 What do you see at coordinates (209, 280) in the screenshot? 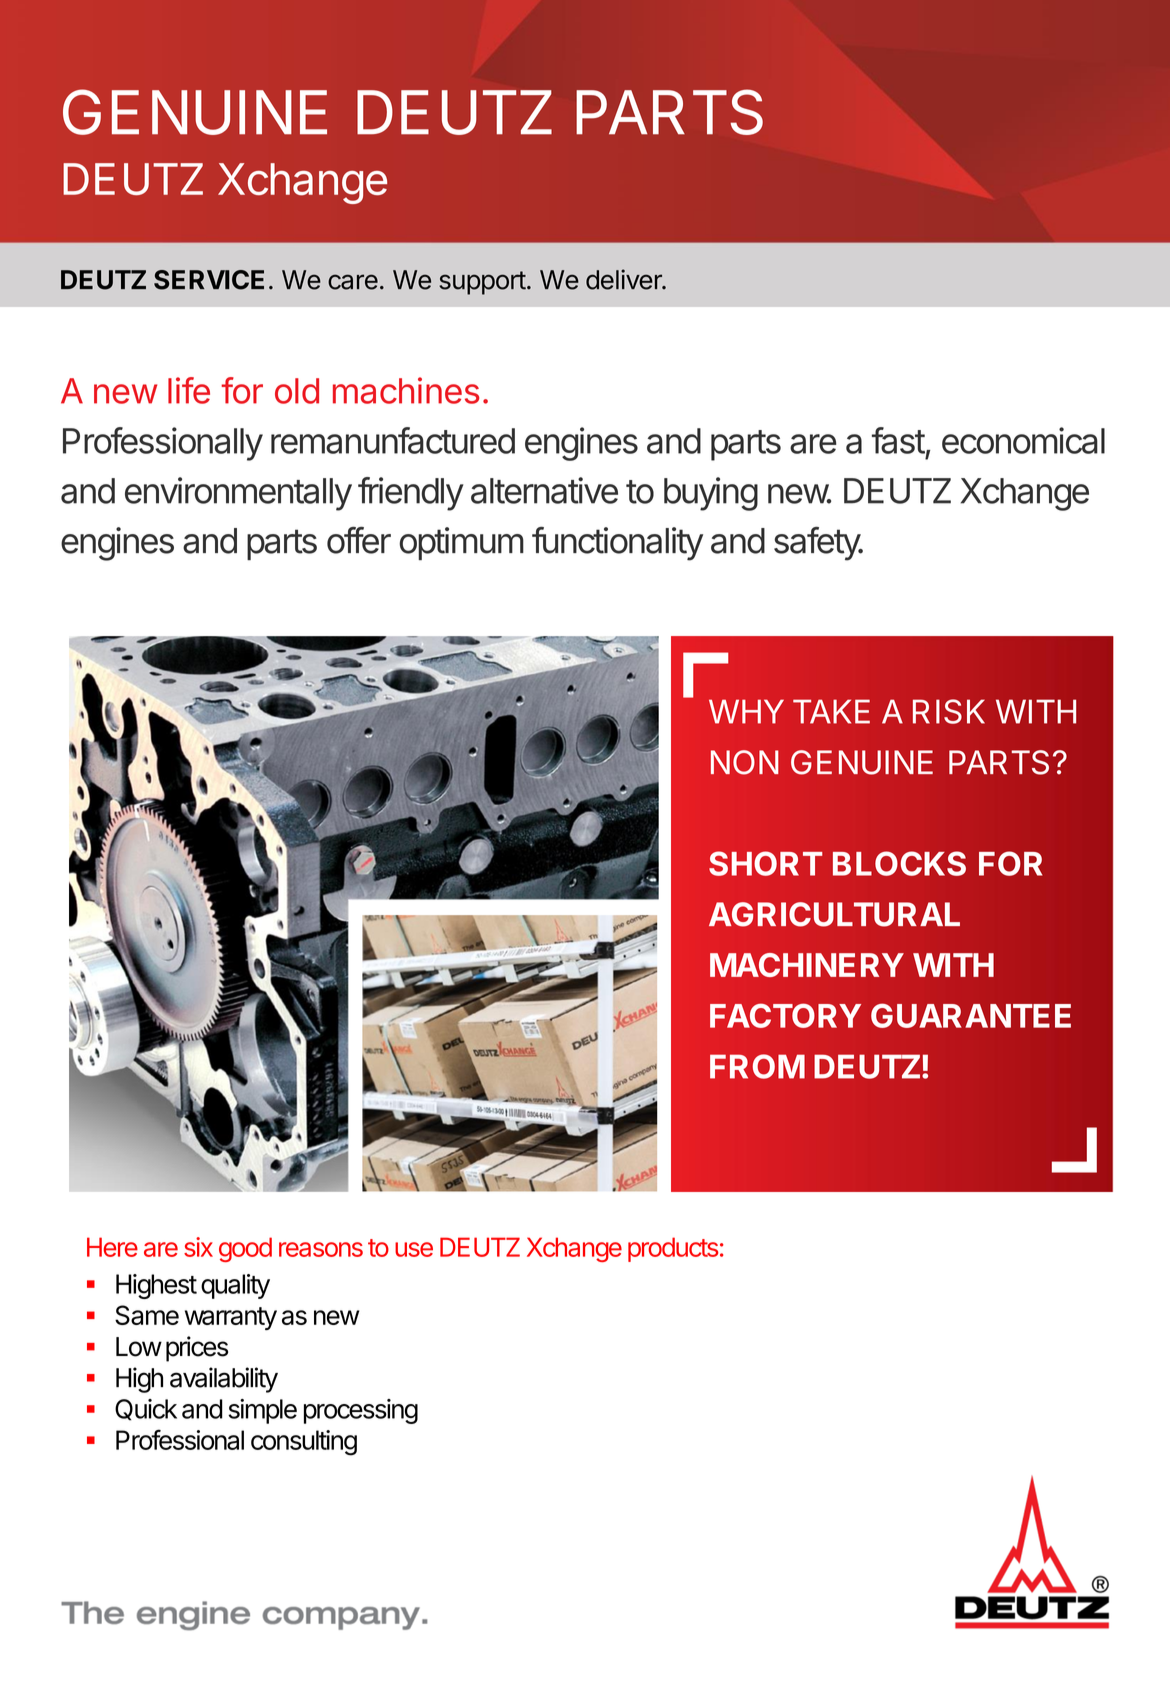
I see `SERVICE` at bounding box center [209, 280].
